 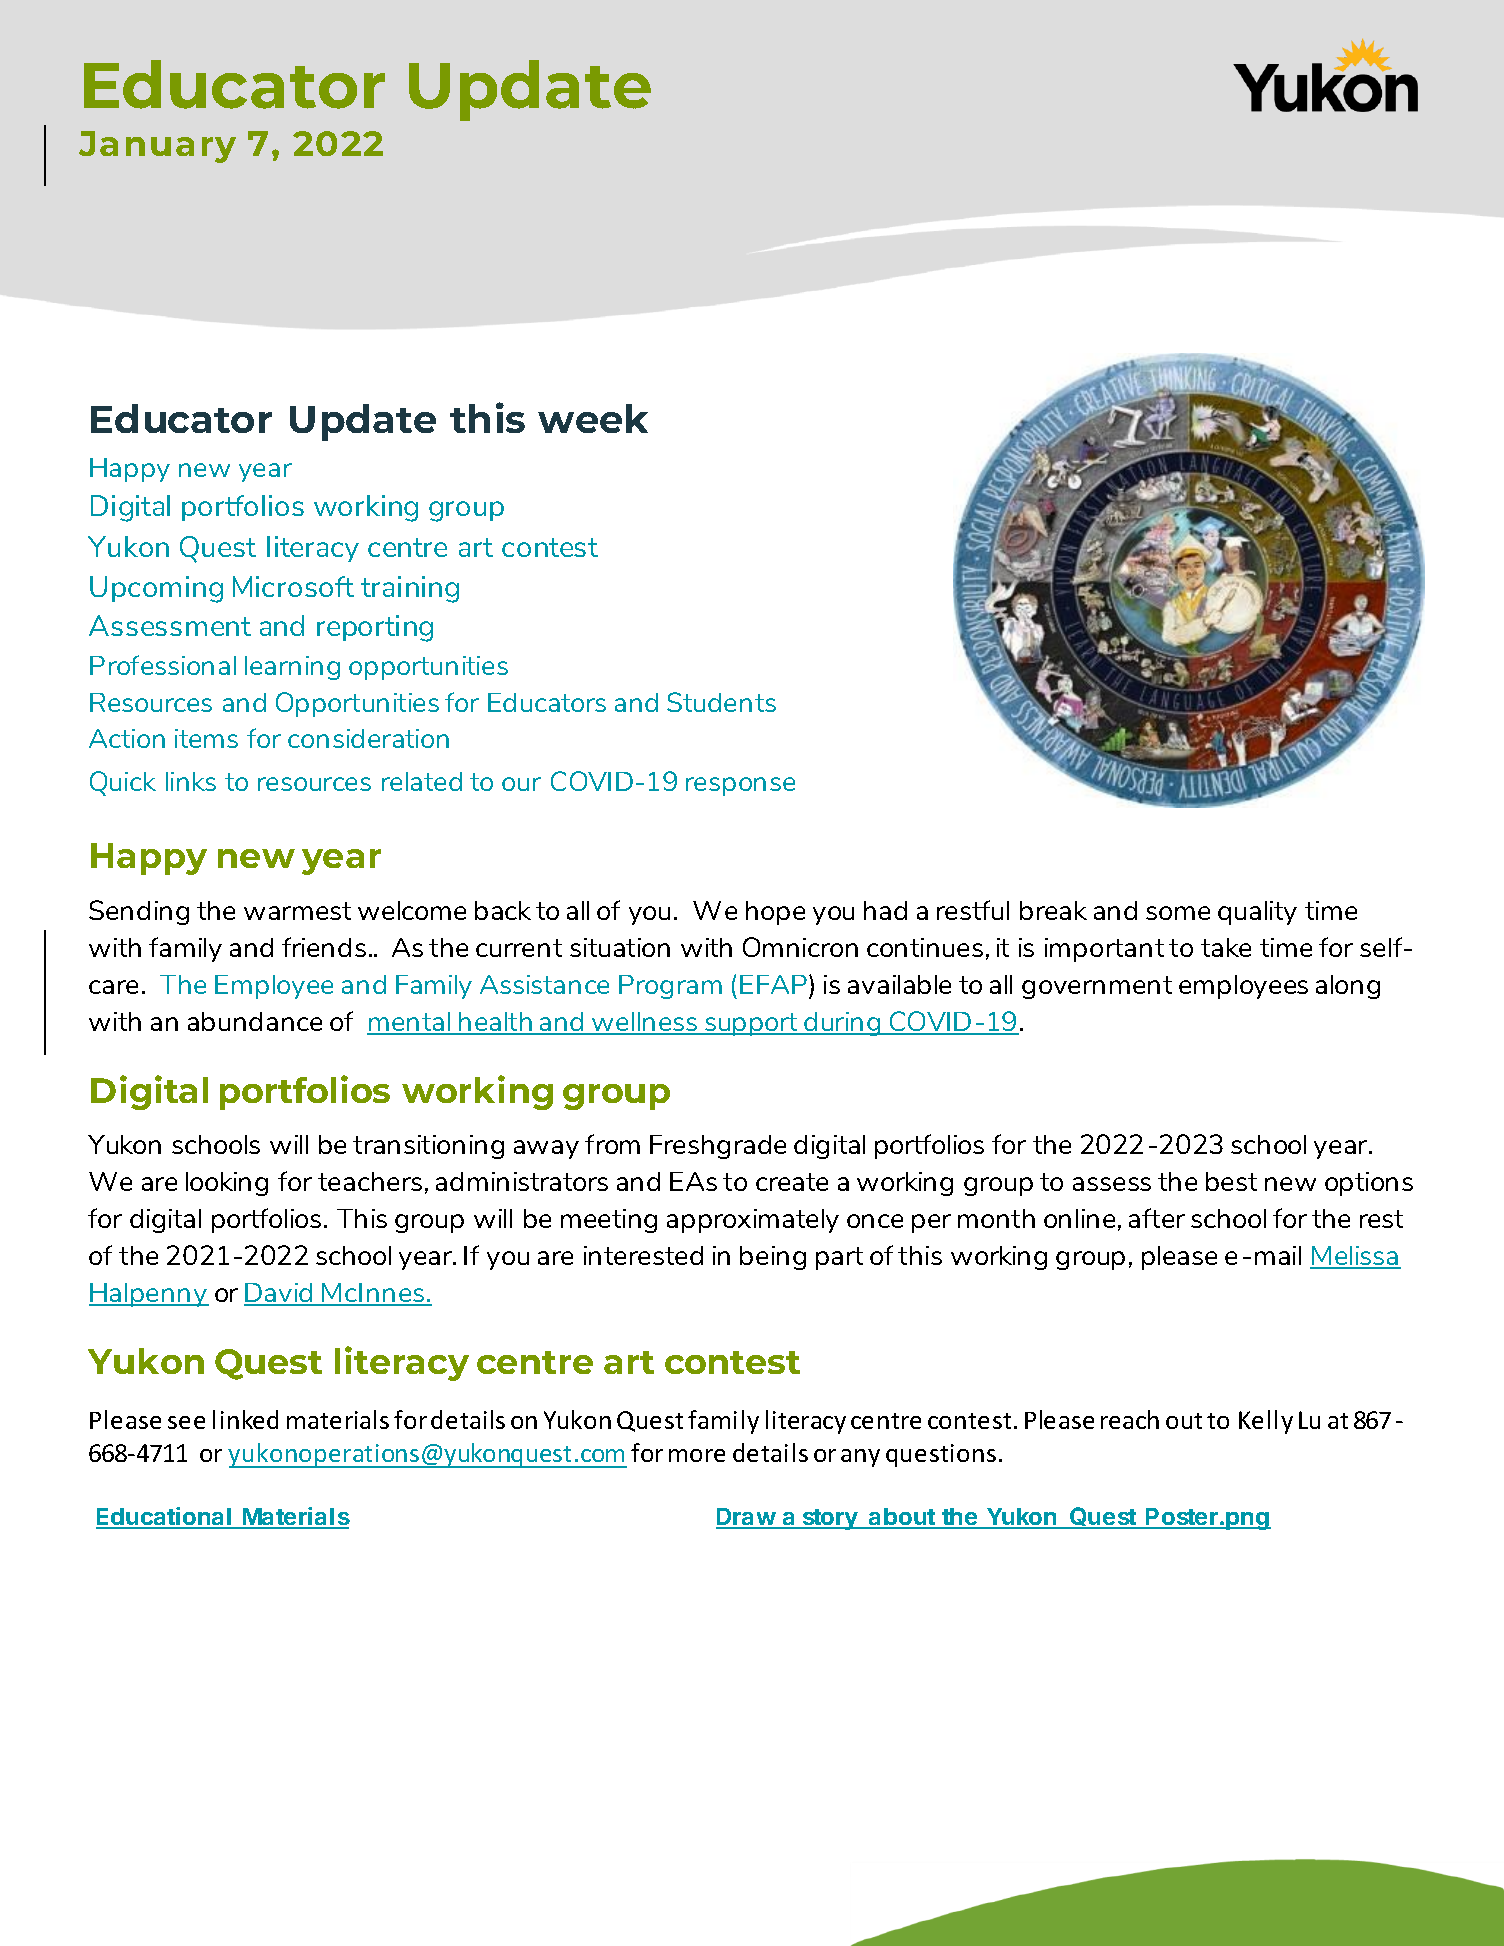 What do you see at coordinates (721, 702) in the screenshot?
I see `Students` at bounding box center [721, 702].
